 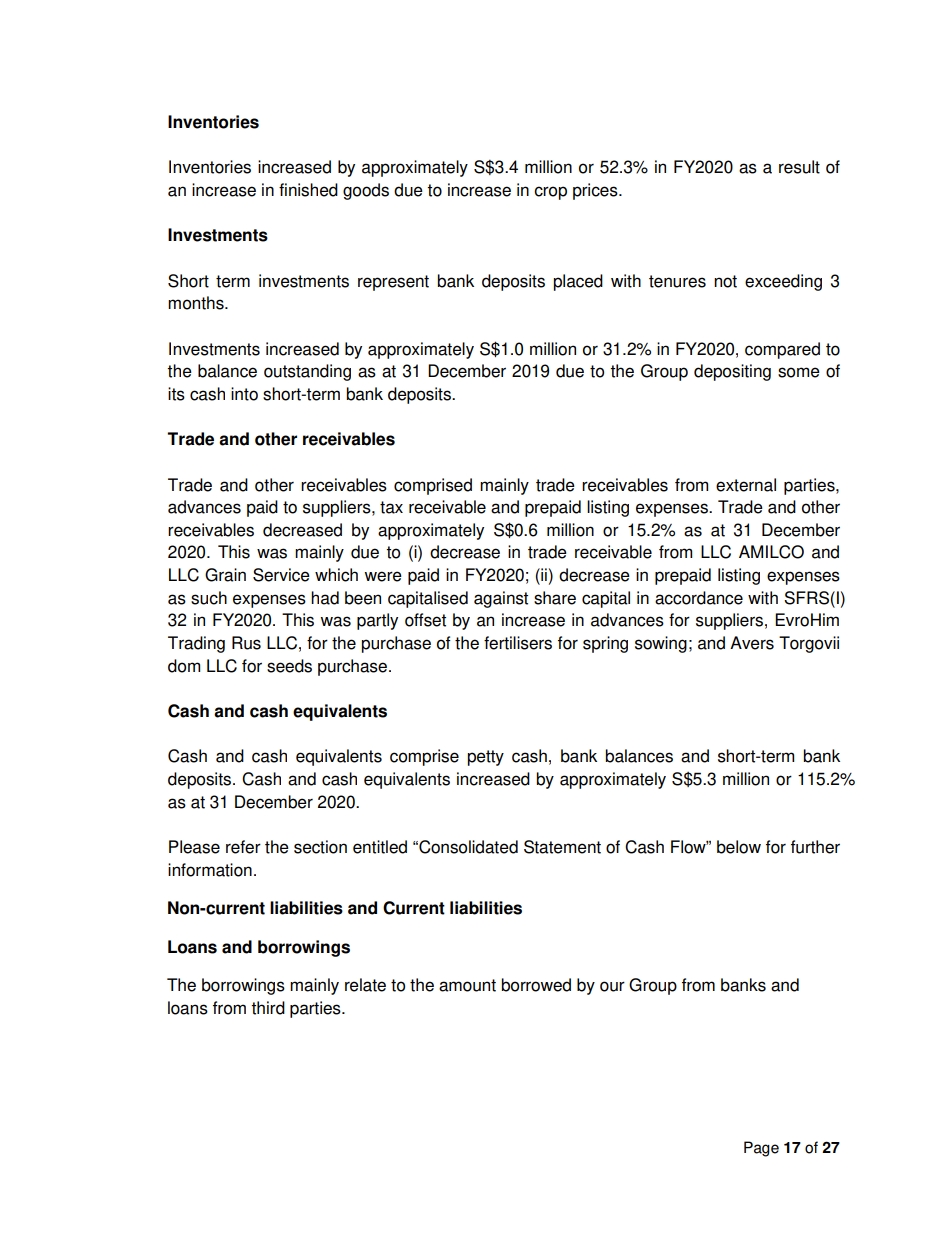 What do you see at coordinates (308, 190) in the image?
I see `finished` at bounding box center [308, 190].
